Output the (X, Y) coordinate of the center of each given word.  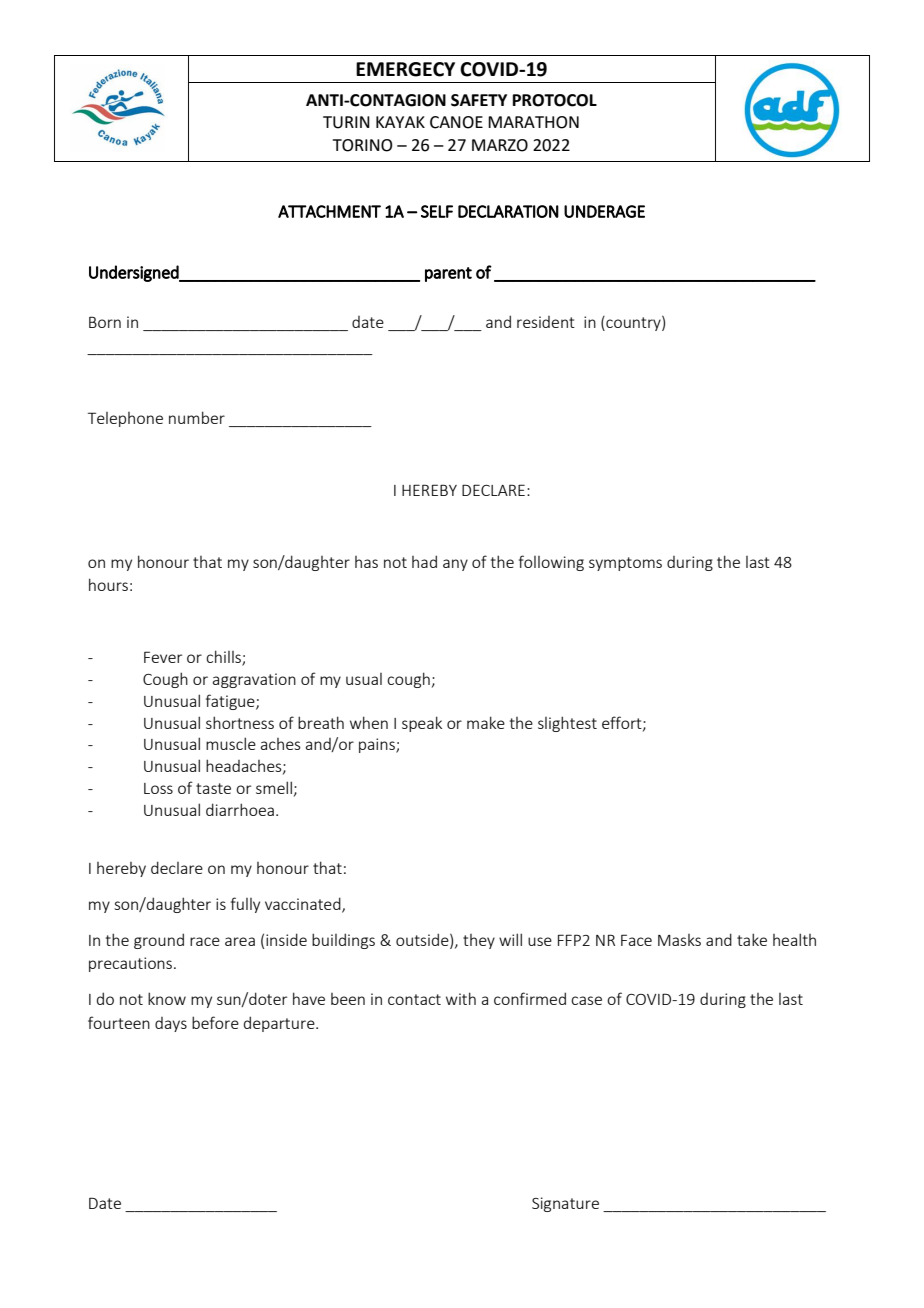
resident (546, 322)
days (171, 1024)
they (479, 941)
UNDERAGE (604, 211)
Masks (679, 940)
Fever (163, 657)
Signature (565, 1204)
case (586, 1000)
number (197, 417)
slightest (567, 724)
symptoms (625, 564)
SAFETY (479, 100)
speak (422, 724)
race (205, 941)
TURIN (346, 122)
